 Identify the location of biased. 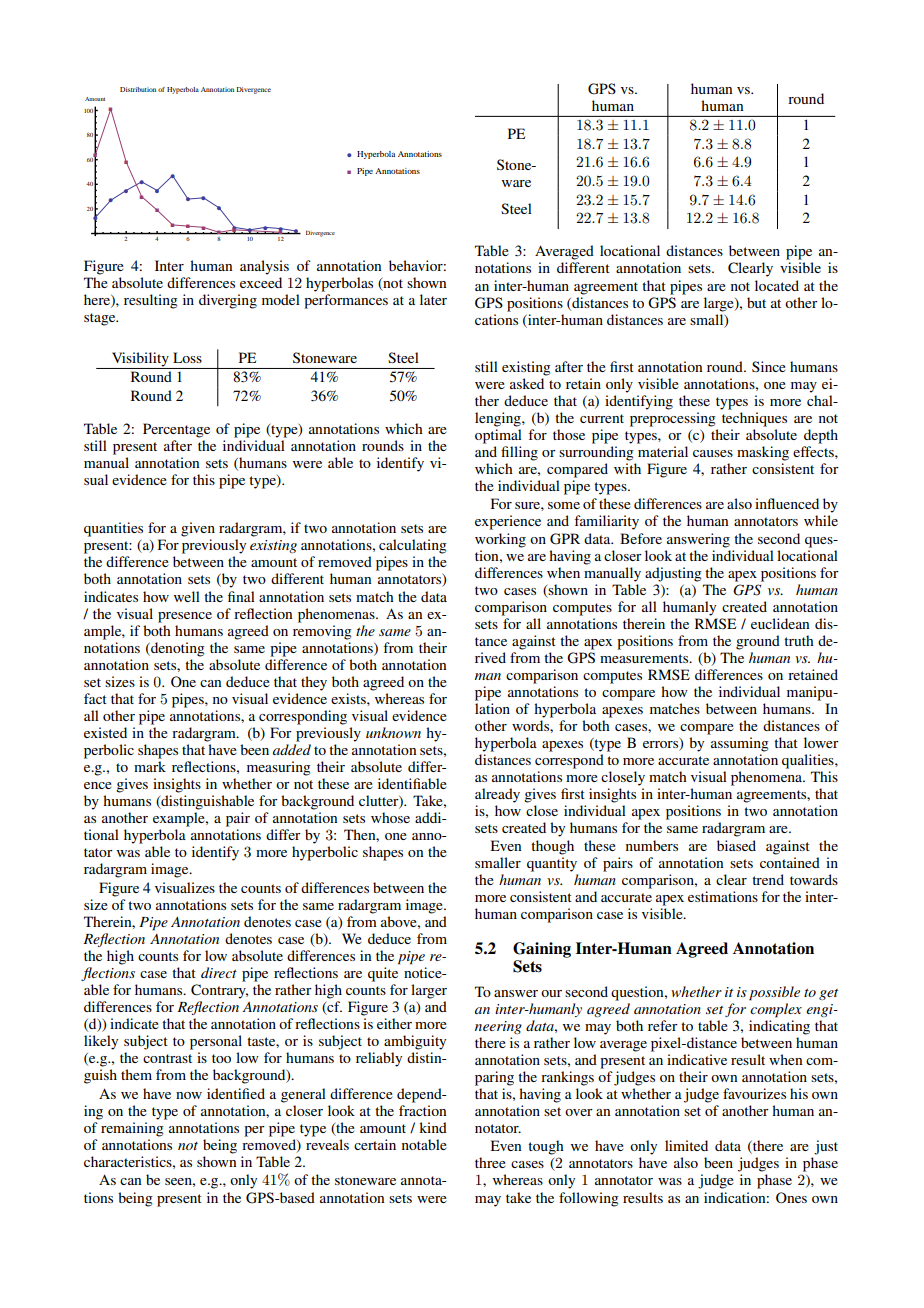
(736, 845).
